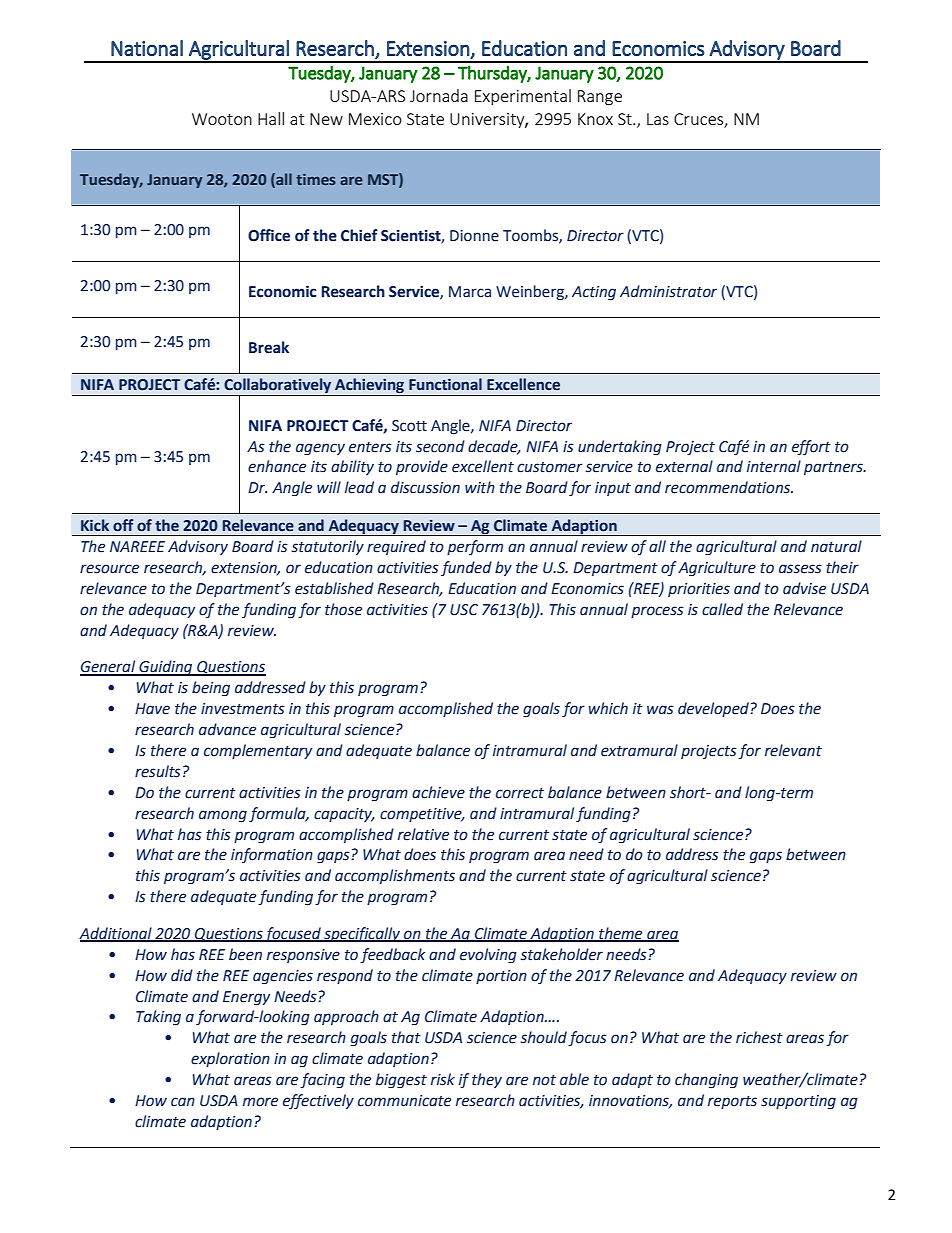 The width and height of the screenshot is (952, 1233). What do you see at coordinates (109, 569) in the screenshot?
I see `resource` at bounding box center [109, 569].
